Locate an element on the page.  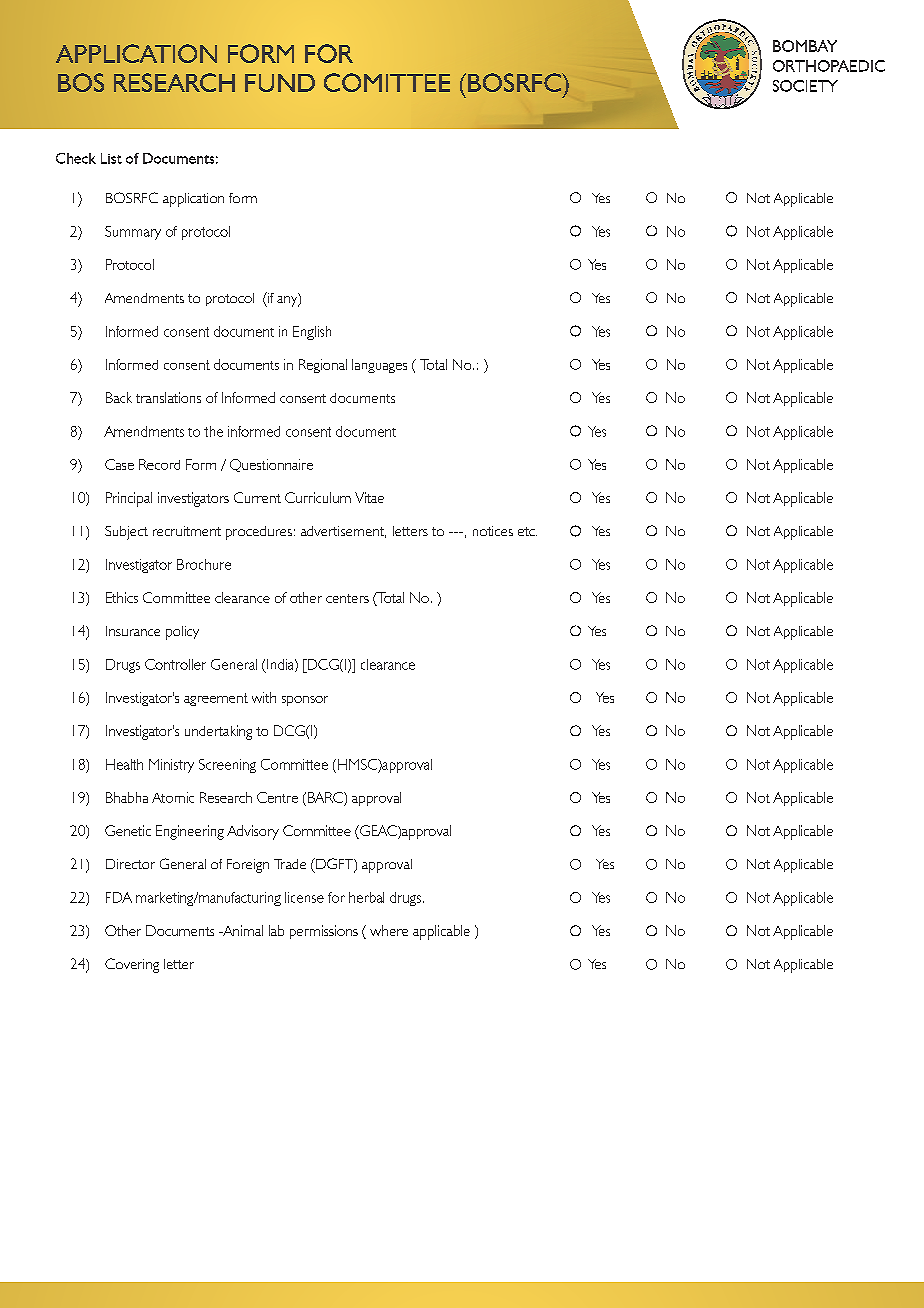
languages is located at coordinates (379, 366).
